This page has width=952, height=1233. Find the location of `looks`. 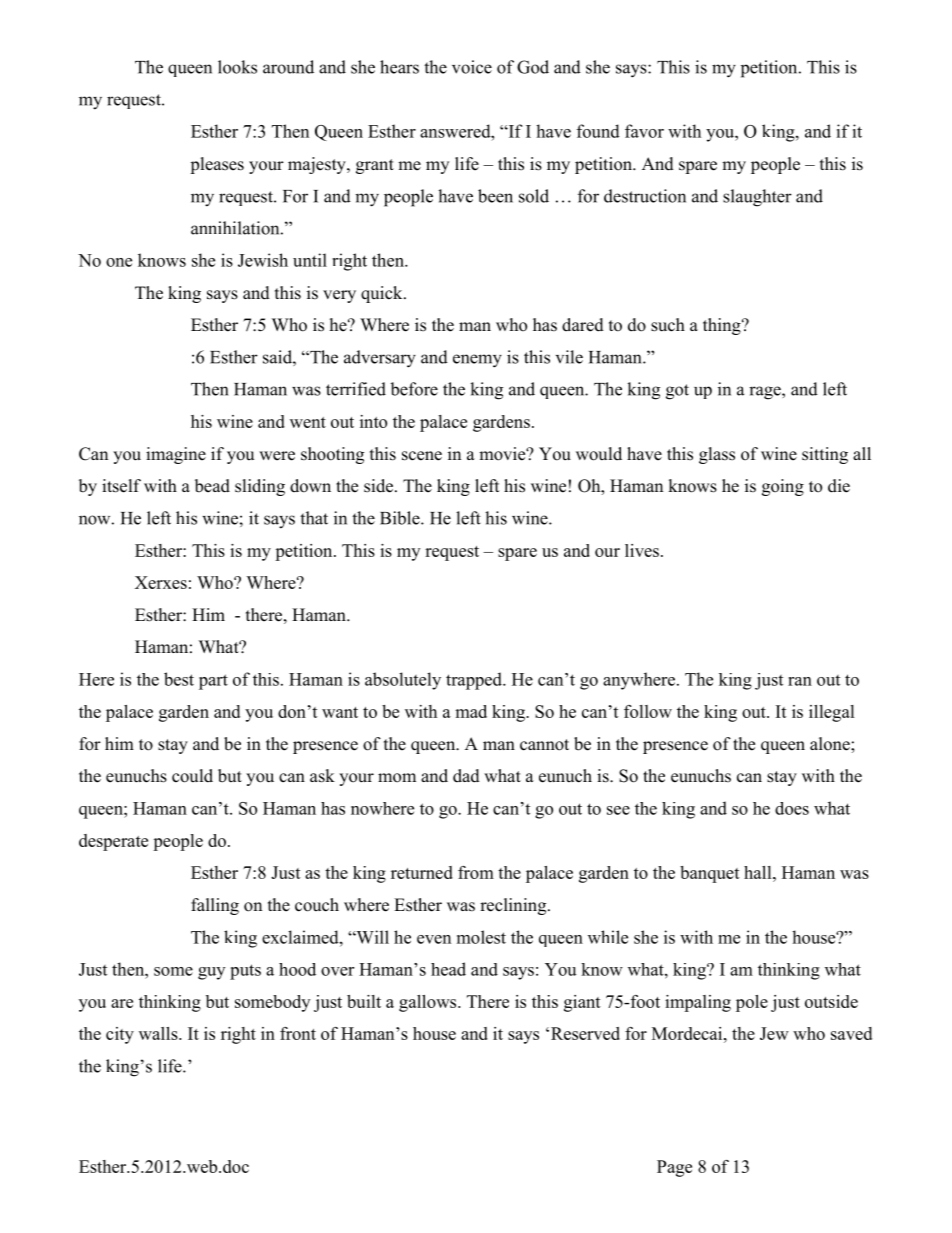

looks is located at coordinates (237, 67).
